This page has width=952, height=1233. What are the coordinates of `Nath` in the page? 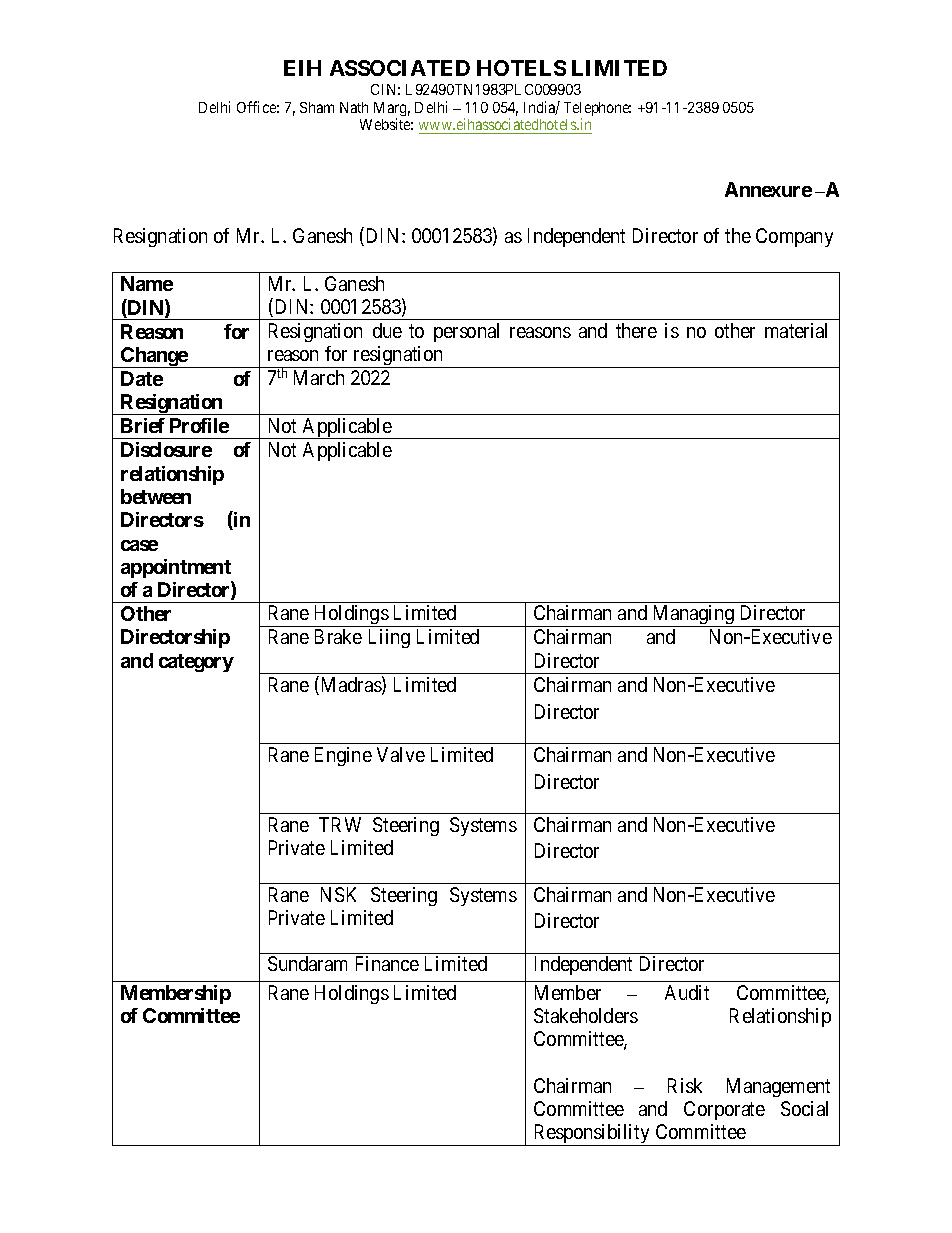 It's located at (354, 107).
